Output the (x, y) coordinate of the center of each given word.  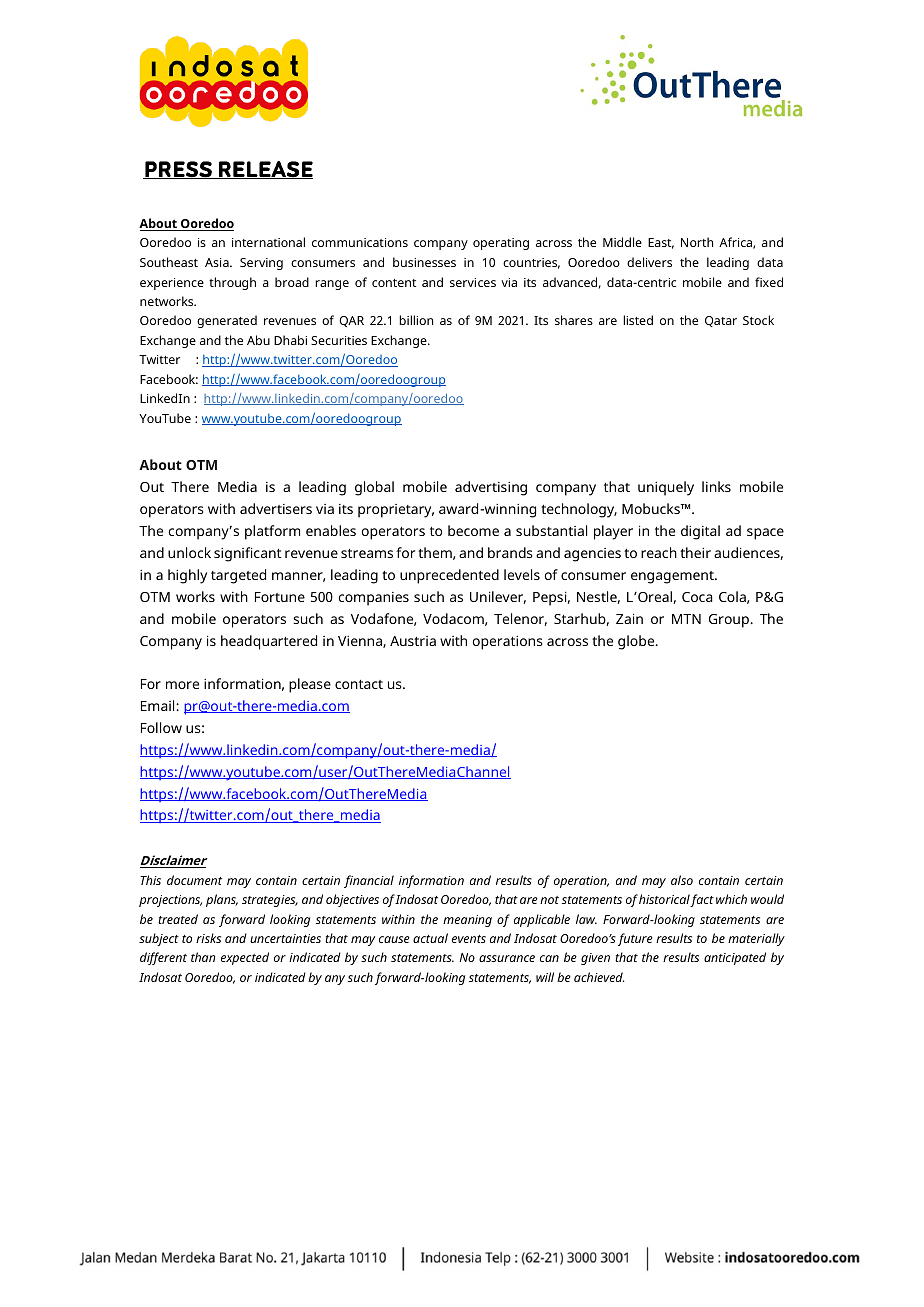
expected (245, 958)
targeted (238, 576)
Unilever (498, 597)
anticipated (735, 958)
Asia (218, 262)
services (473, 282)
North (697, 242)
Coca (697, 597)
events (469, 939)
